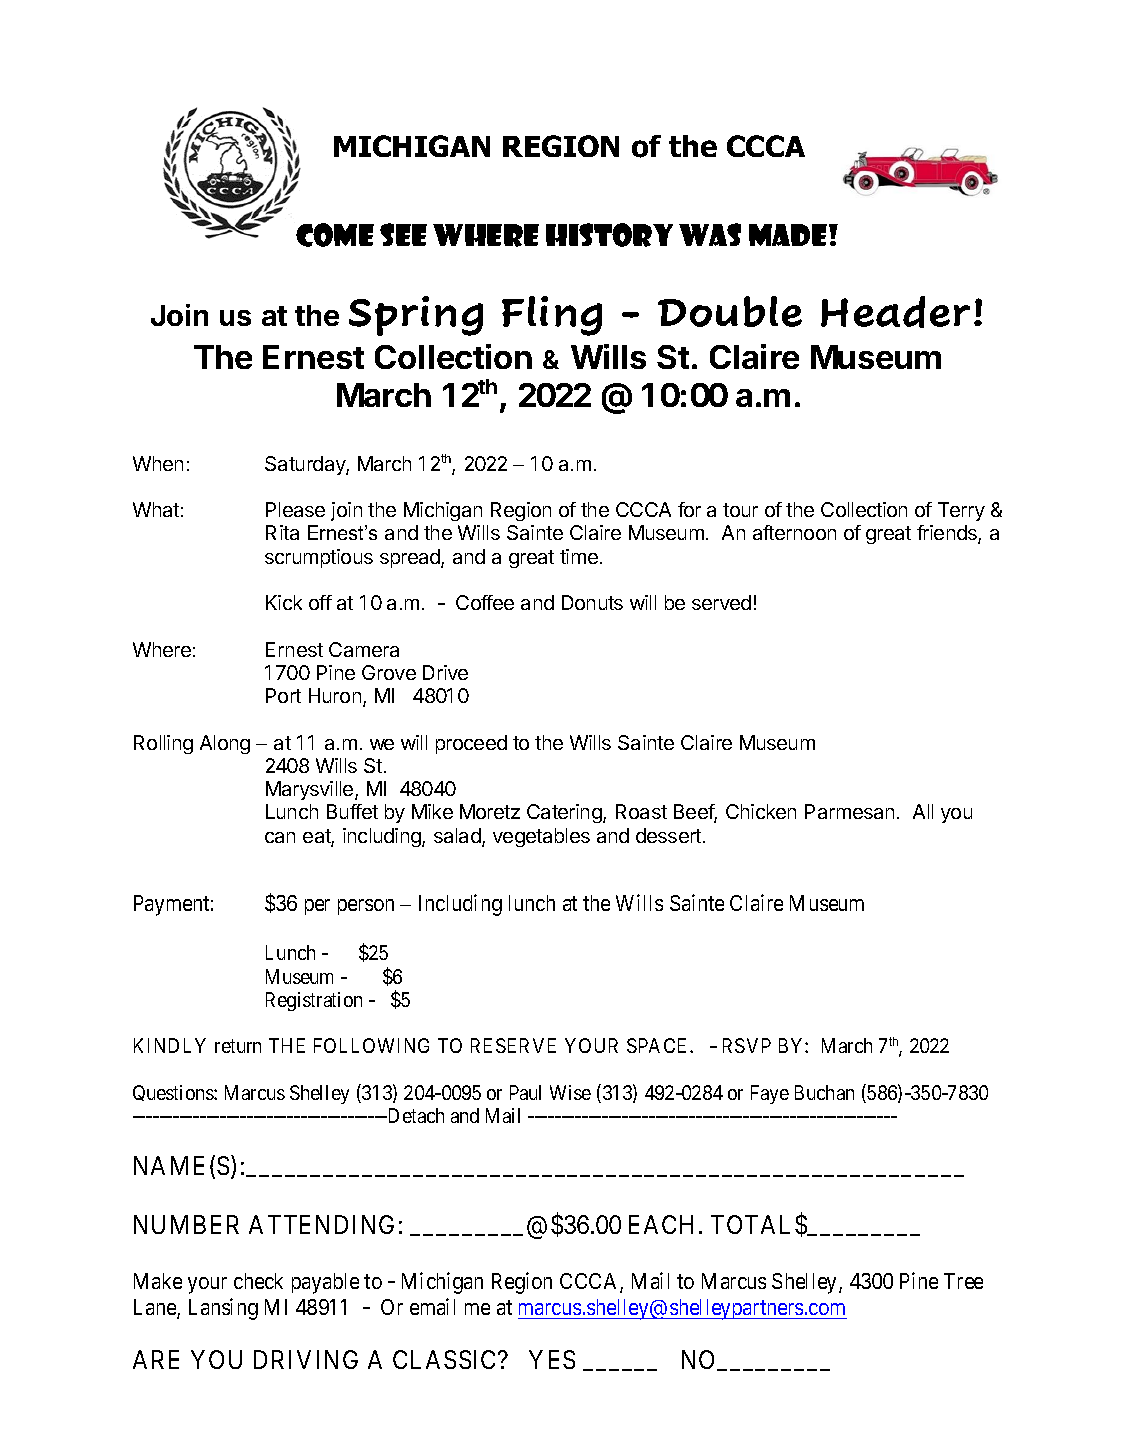  I want to click on Catering, so click(565, 813).
